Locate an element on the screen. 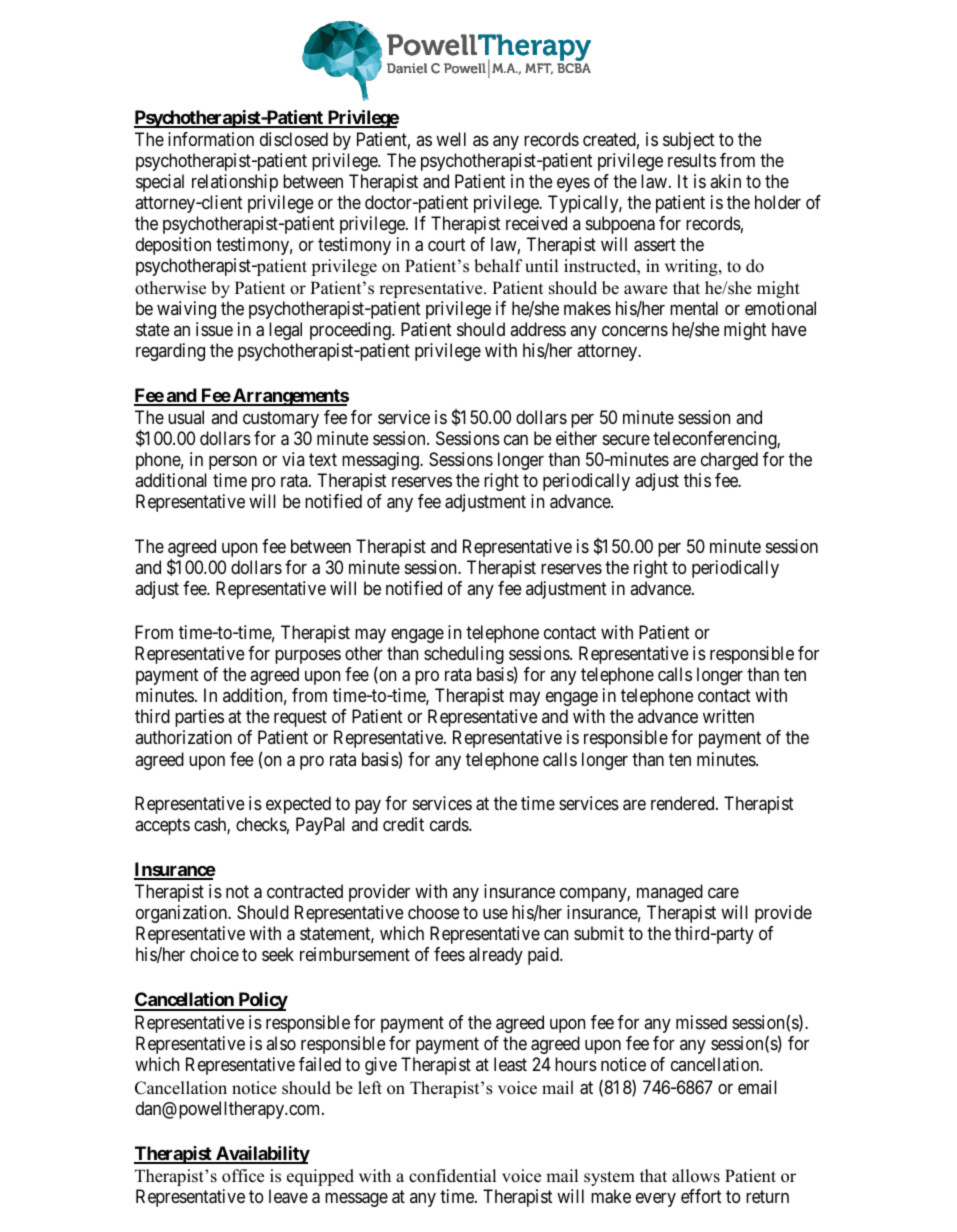 The image size is (957, 1232). scheduling is located at coordinates (464, 655).
